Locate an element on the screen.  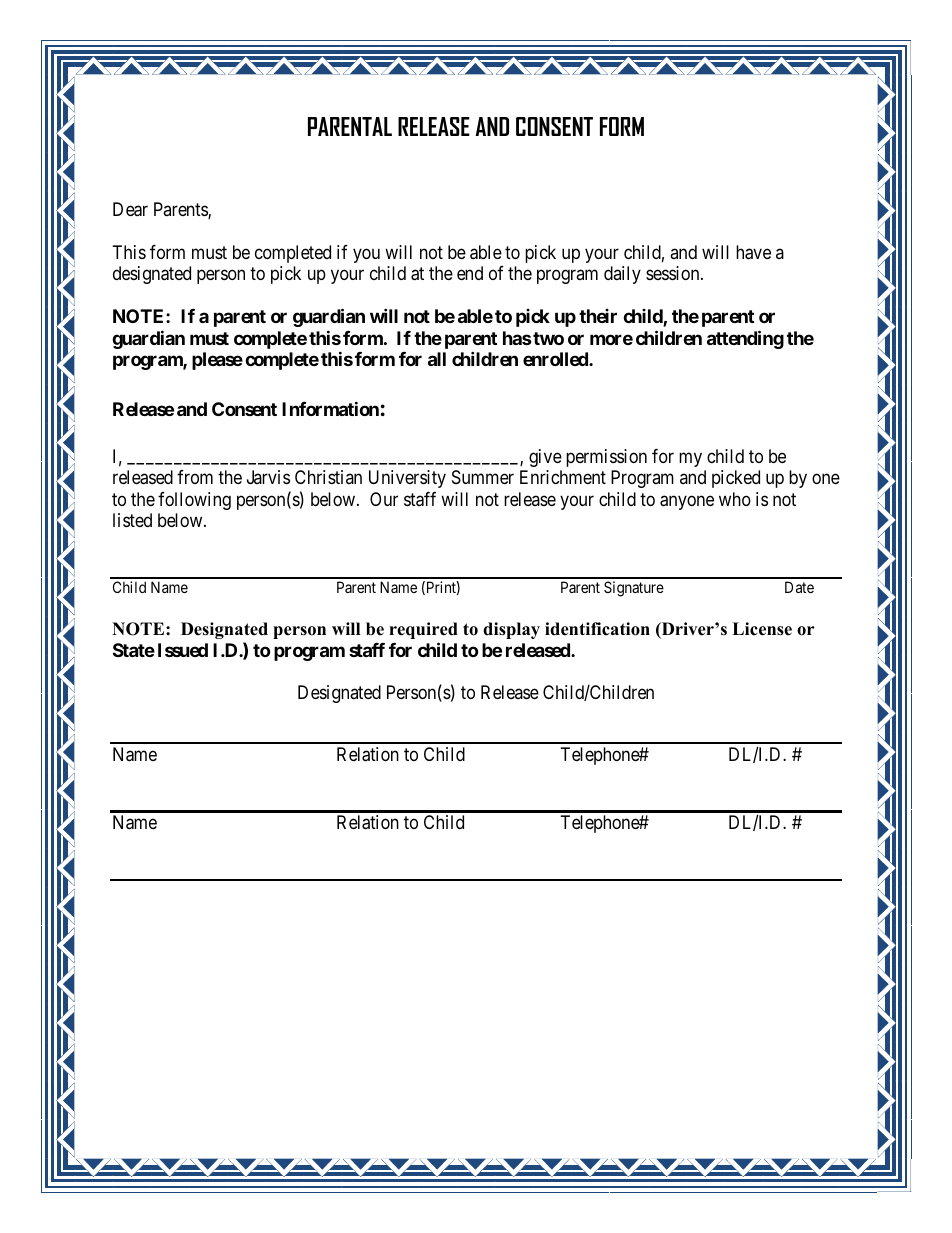
enrolled is located at coordinates (556, 359).
